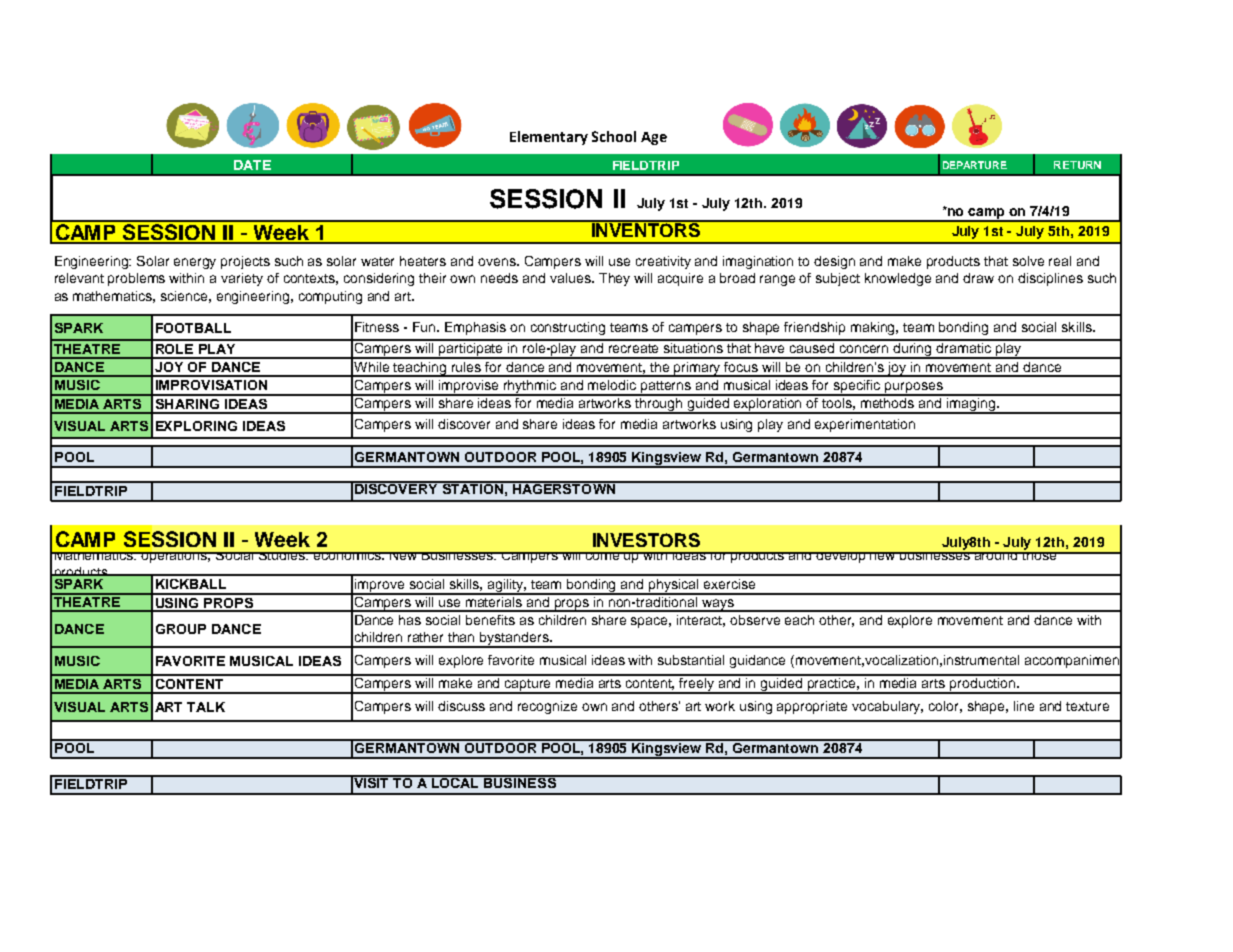 The width and height of the image is (1233, 952). What do you see at coordinates (887, 707) in the image?
I see `vocabulary` at bounding box center [887, 707].
